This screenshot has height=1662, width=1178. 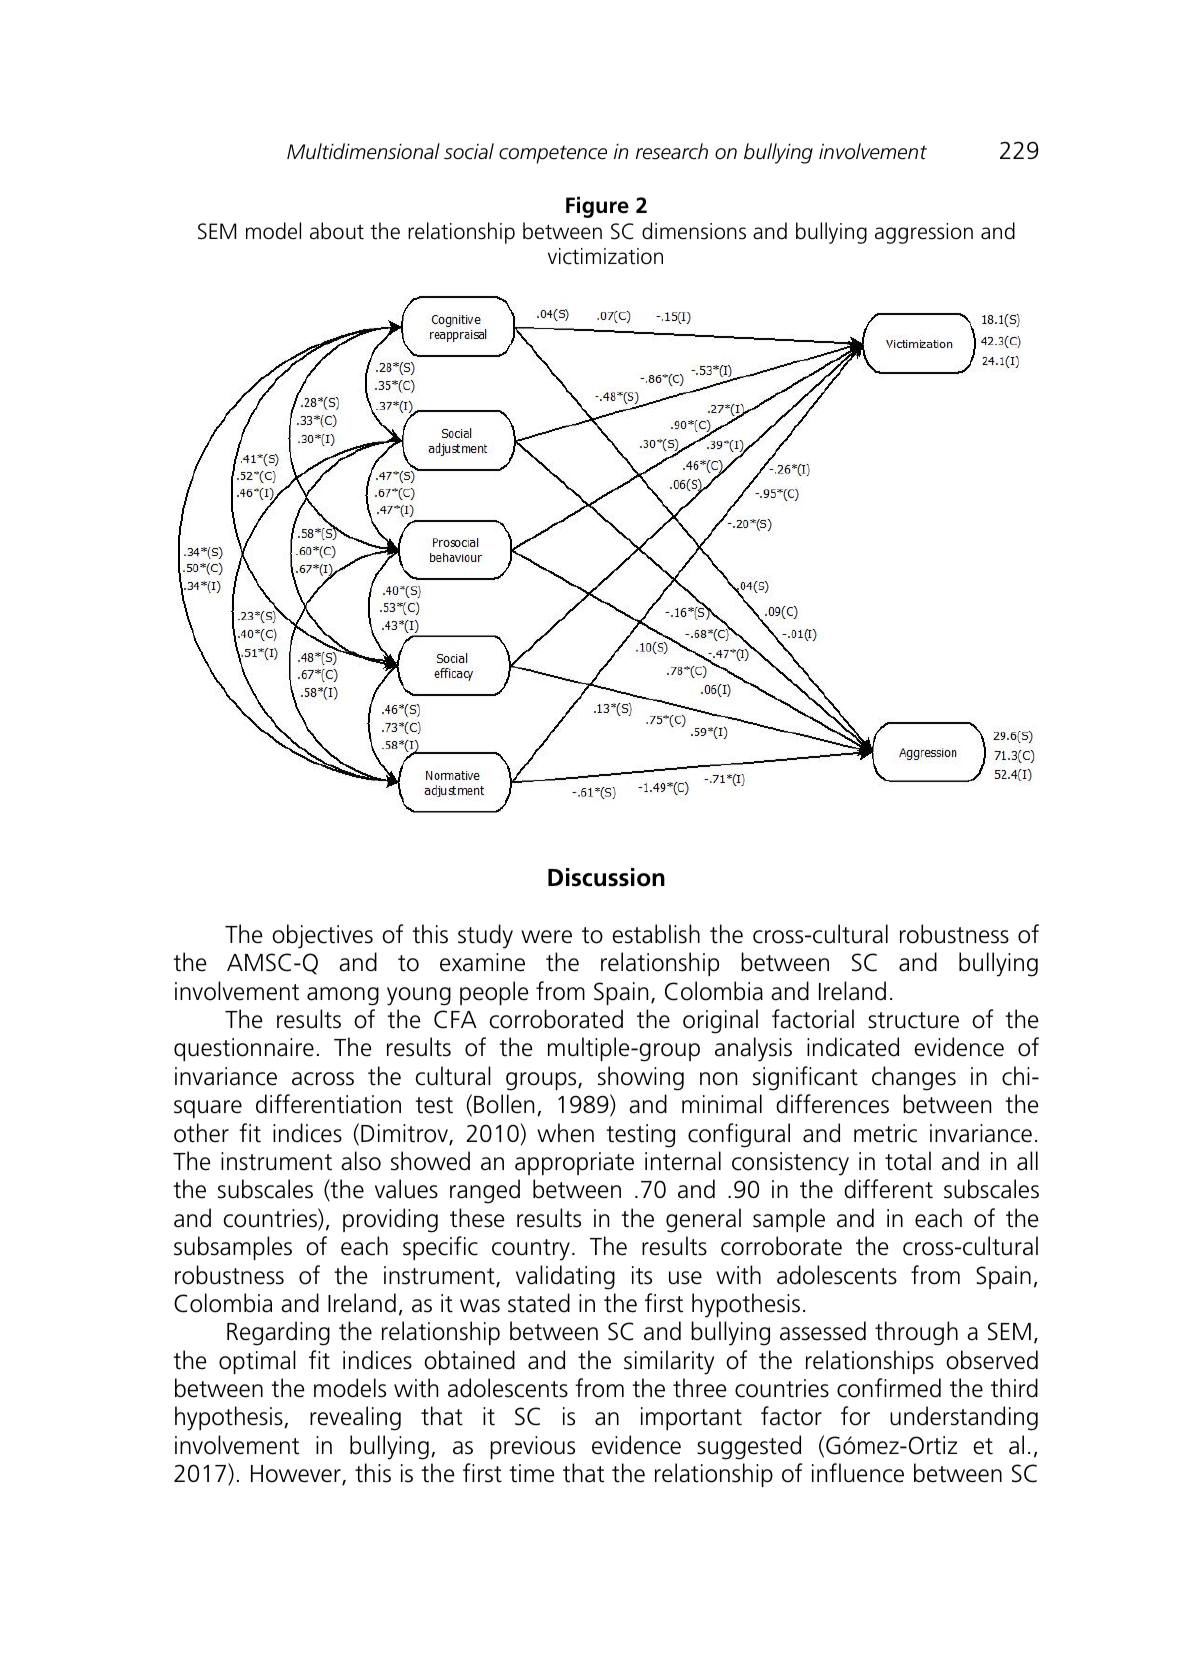 What do you see at coordinates (924, 233) in the screenshot?
I see `aggression` at bounding box center [924, 233].
